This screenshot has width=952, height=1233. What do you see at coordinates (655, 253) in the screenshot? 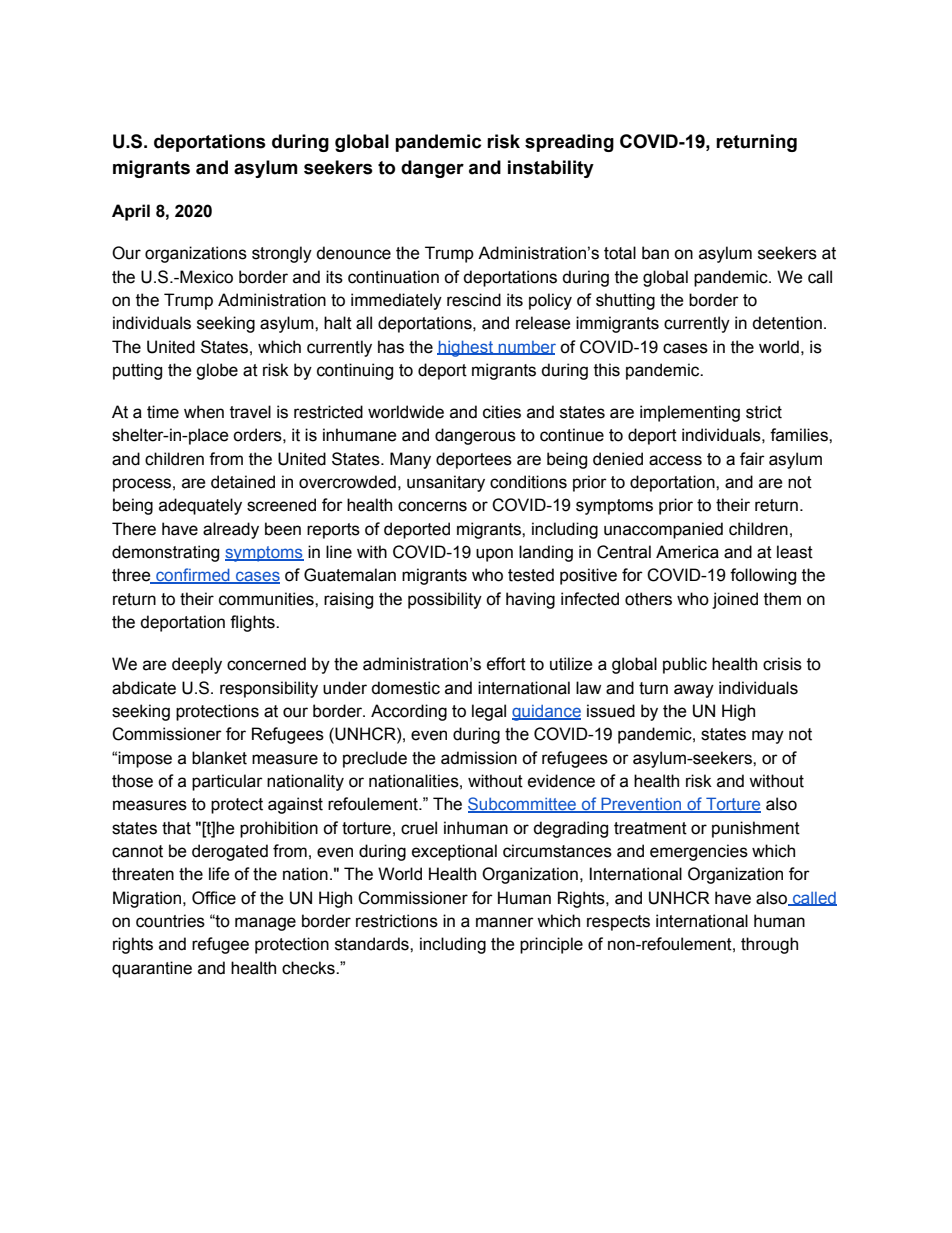
I see `ban` at bounding box center [655, 253].
